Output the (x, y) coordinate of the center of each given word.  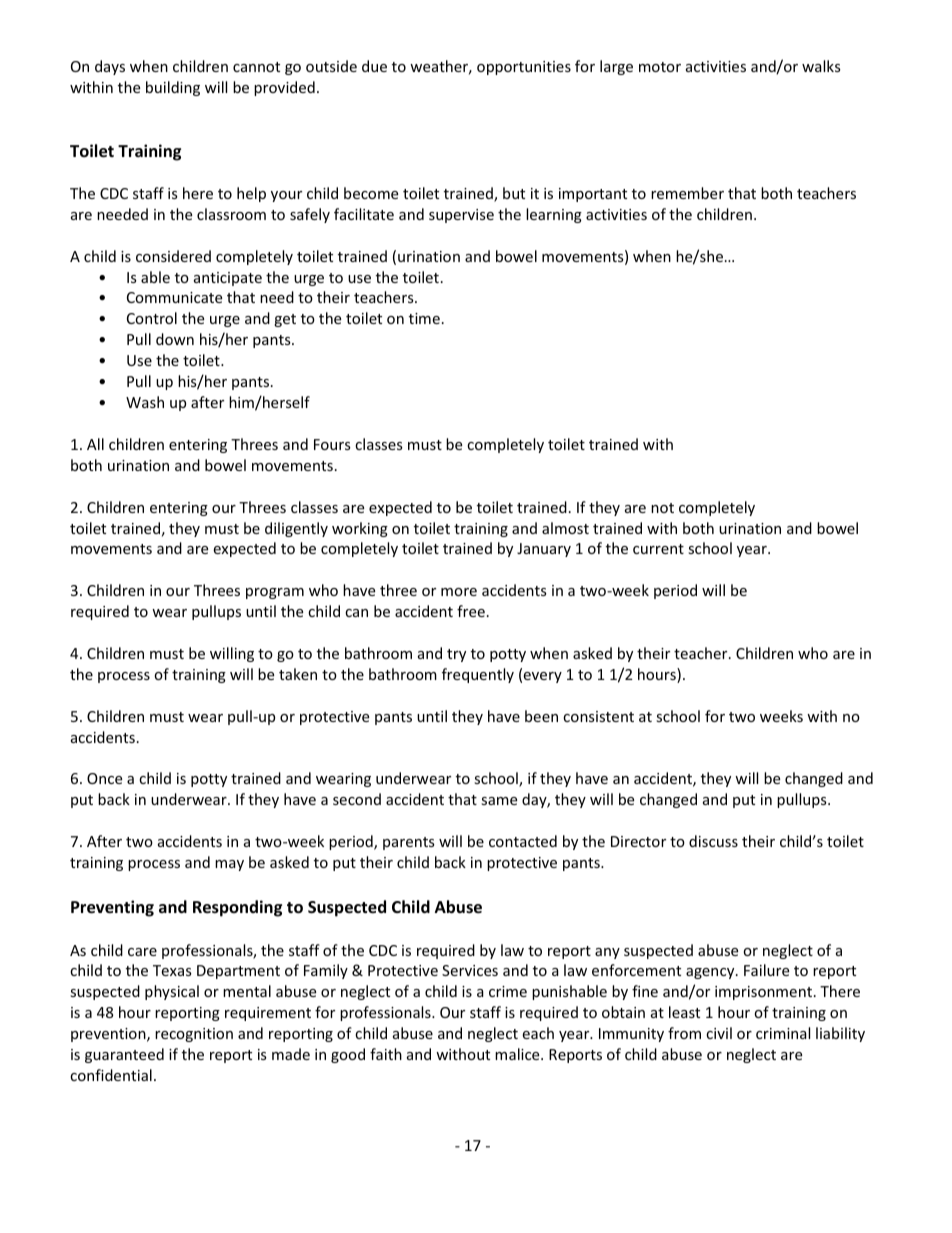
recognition (194, 1035)
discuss (713, 841)
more (459, 592)
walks (821, 66)
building (173, 88)
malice (518, 1054)
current (658, 549)
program (275, 593)
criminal (783, 1033)
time (424, 318)
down (175, 339)
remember (687, 193)
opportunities (524, 68)
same (499, 801)
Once (104, 778)
